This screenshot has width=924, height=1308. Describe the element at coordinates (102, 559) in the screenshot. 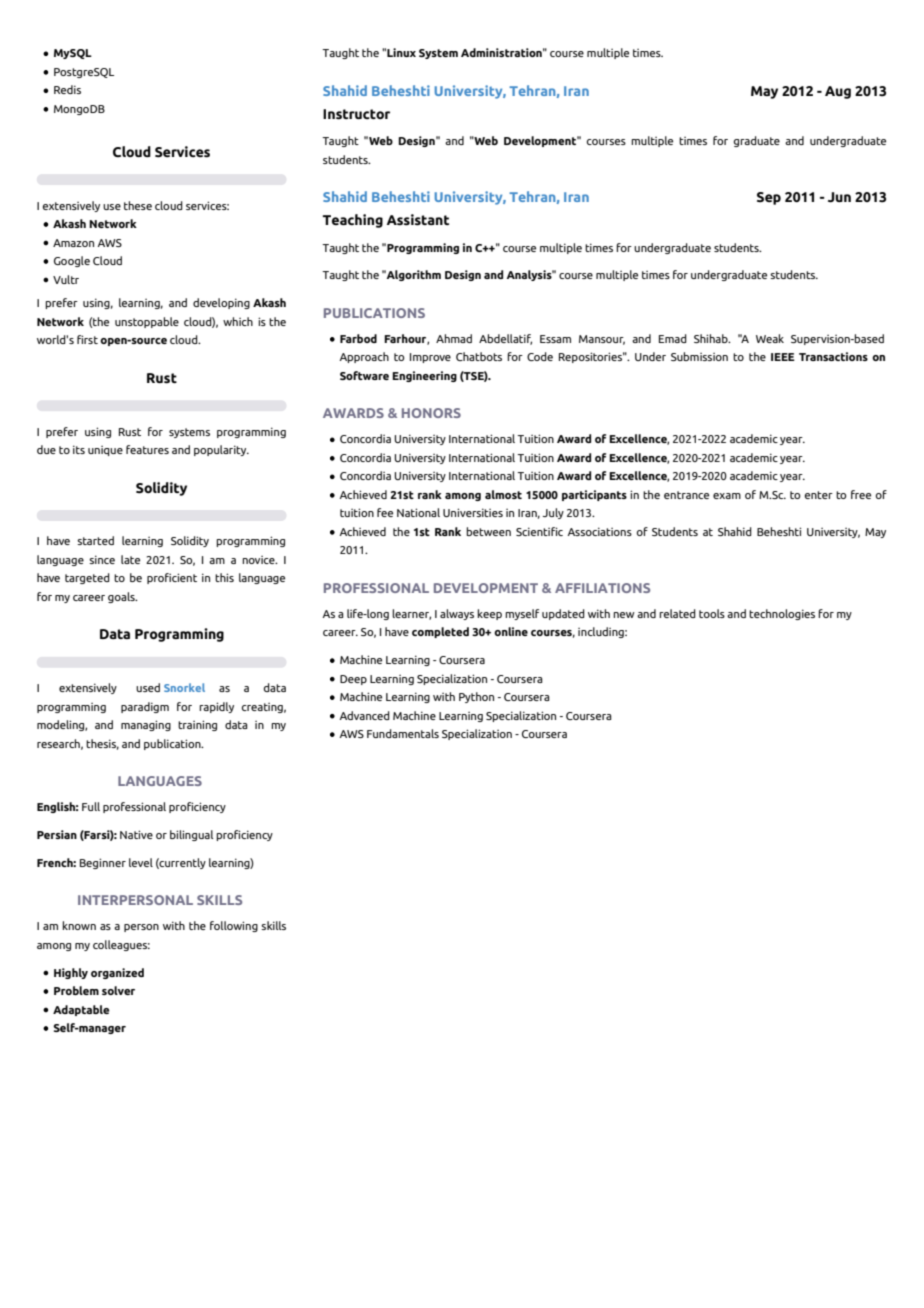

I see `since` at that location.
